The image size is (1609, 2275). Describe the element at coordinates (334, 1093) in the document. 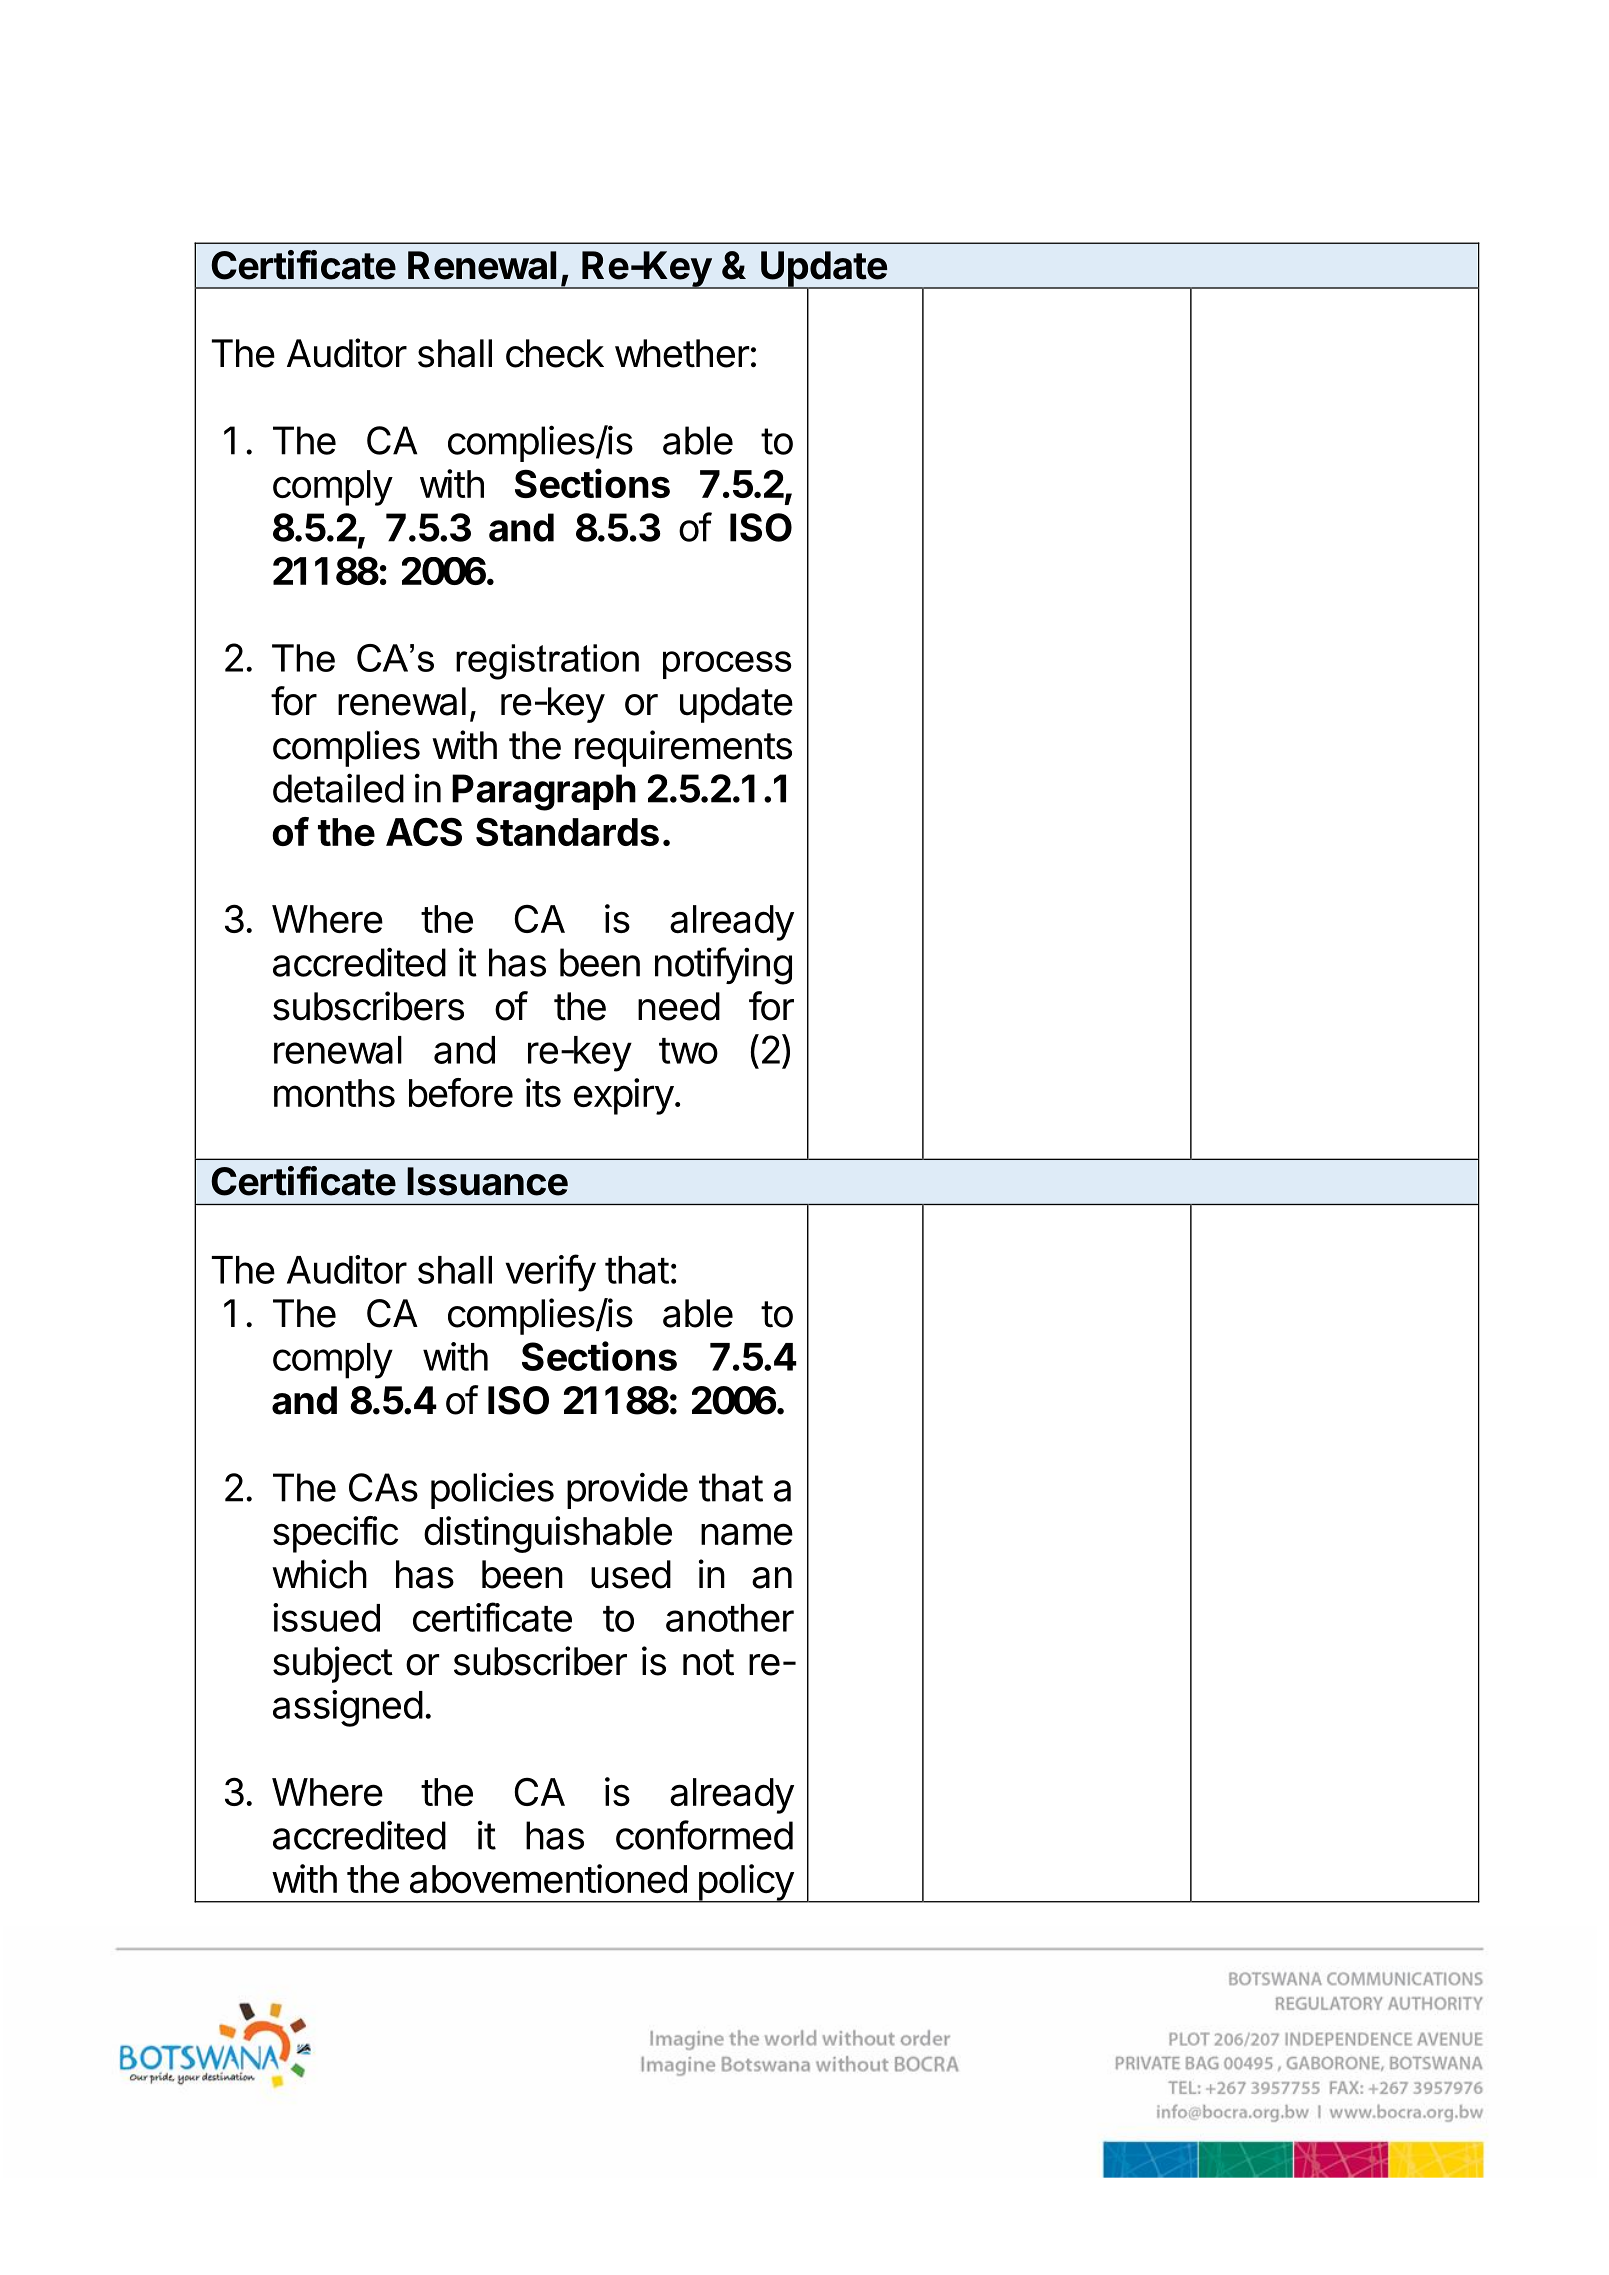

I see `months` at that location.
